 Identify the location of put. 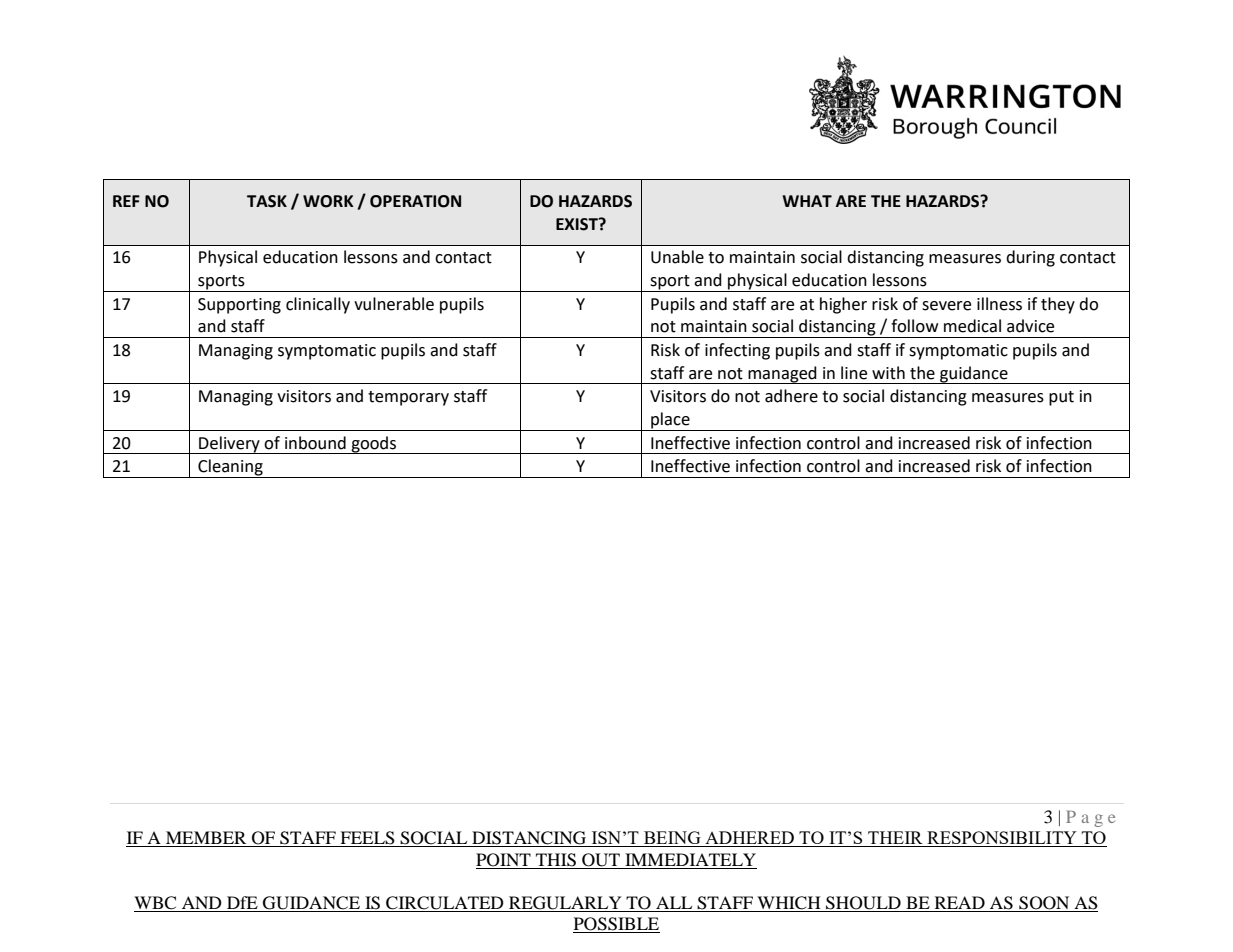
(1061, 398).
